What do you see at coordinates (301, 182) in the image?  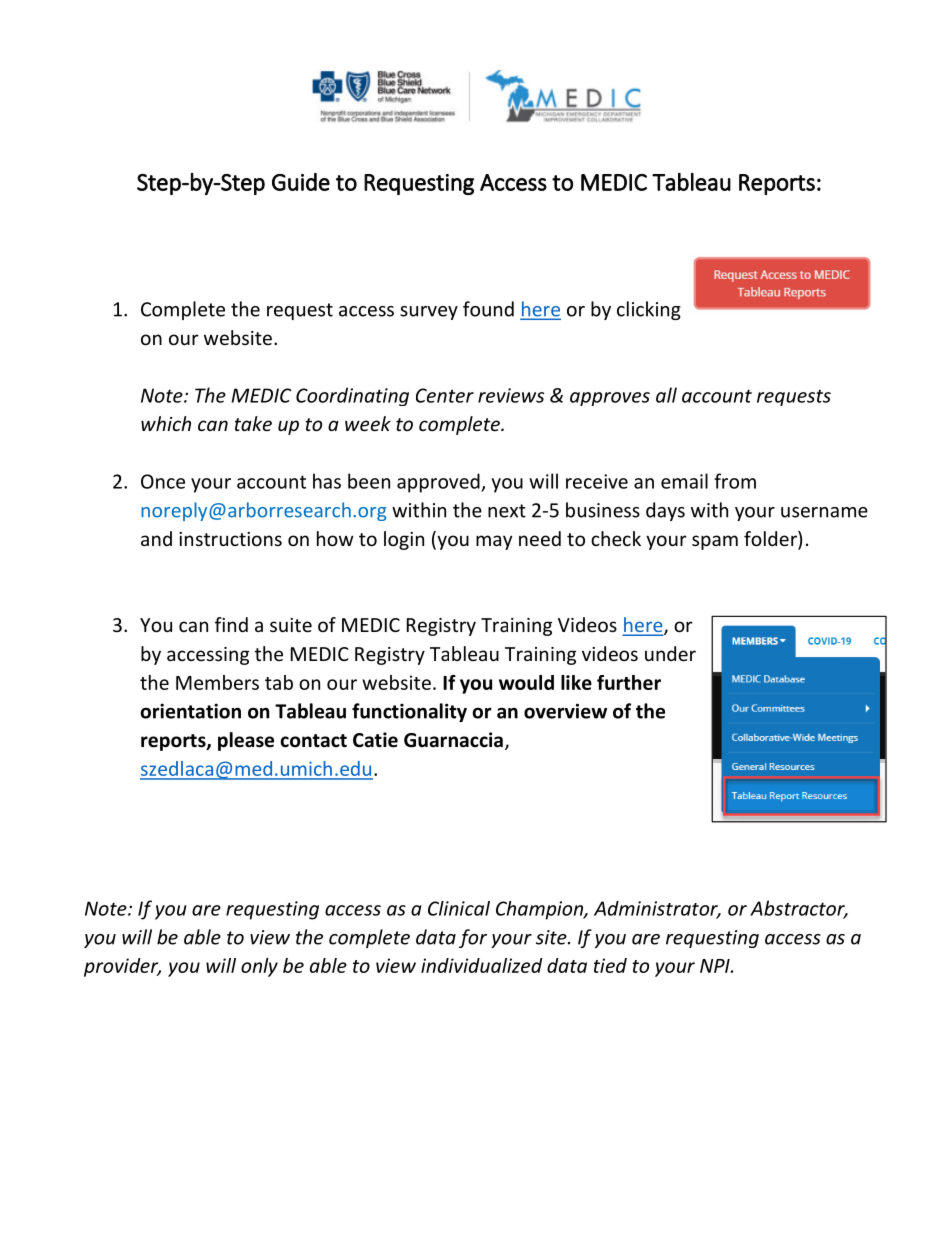 I see `Guide` at bounding box center [301, 182].
